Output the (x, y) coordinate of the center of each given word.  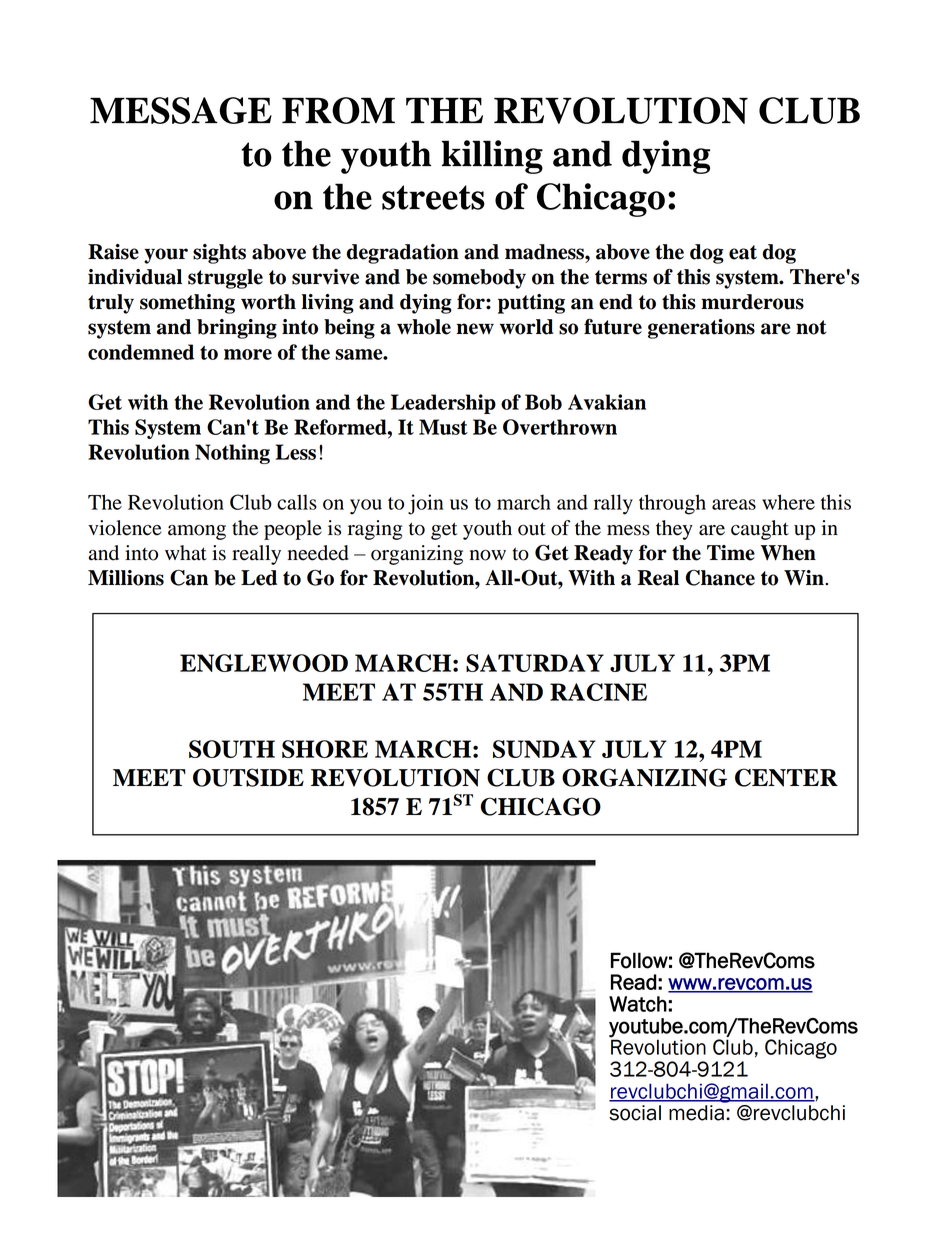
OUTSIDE (248, 777)
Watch (638, 1004)
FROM (338, 110)
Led (259, 578)
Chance (720, 578)
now (488, 555)
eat (743, 252)
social (635, 1113)
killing (492, 157)
